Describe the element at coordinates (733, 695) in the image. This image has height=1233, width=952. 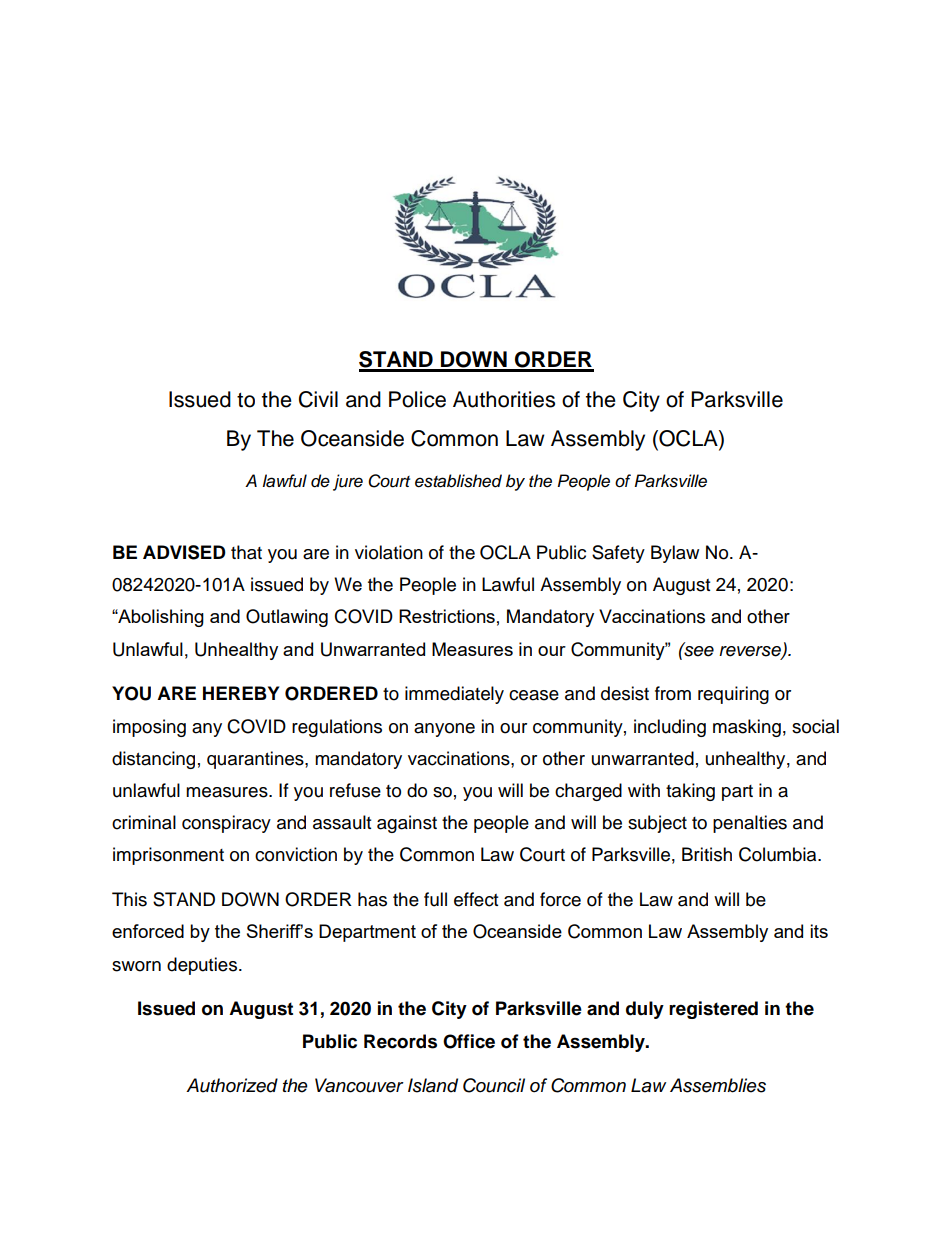
I see `requiring` at that location.
